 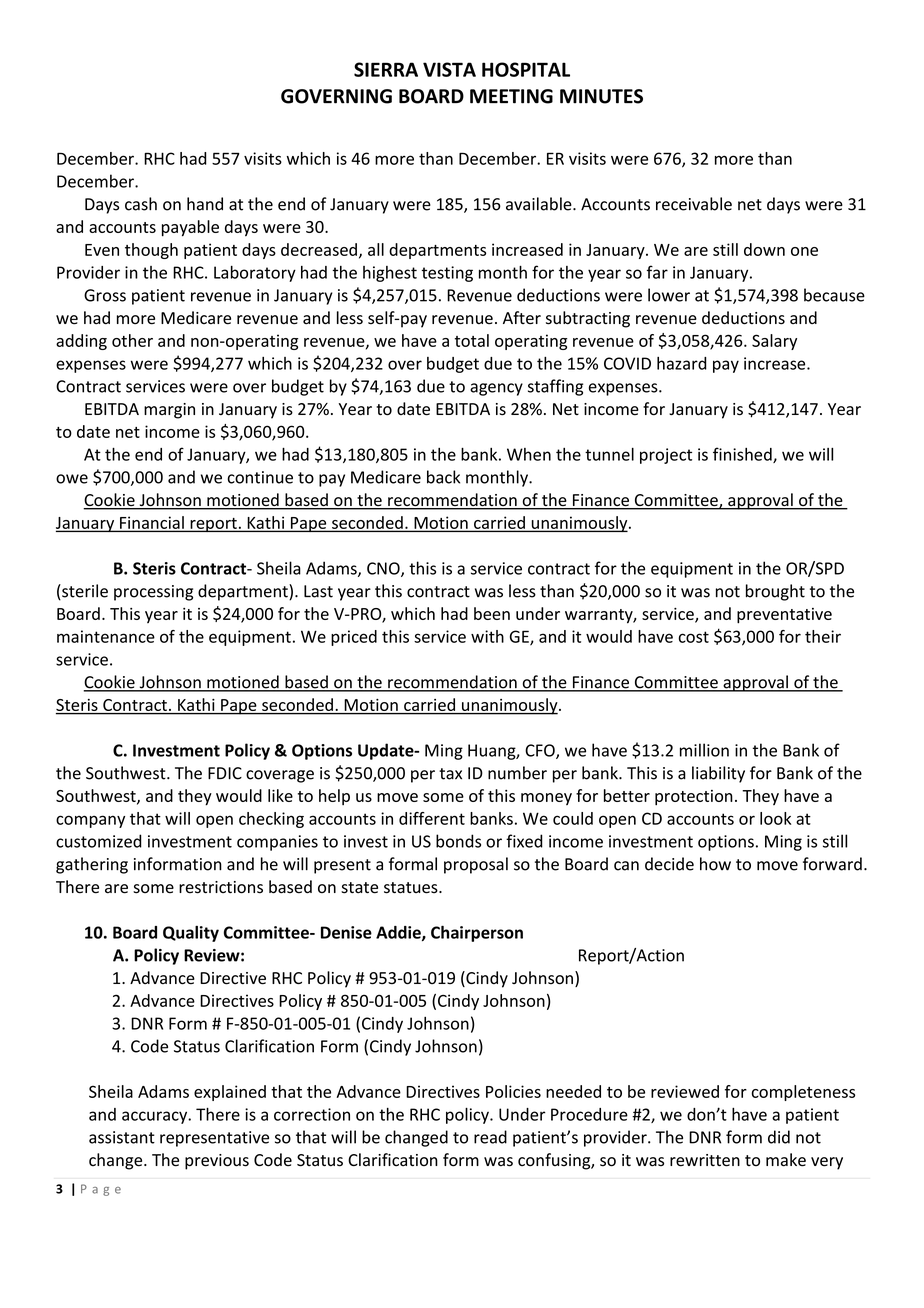 What do you see at coordinates (492, 613) in the screenshot?
I see `been` at bounding box center [492, 613].
